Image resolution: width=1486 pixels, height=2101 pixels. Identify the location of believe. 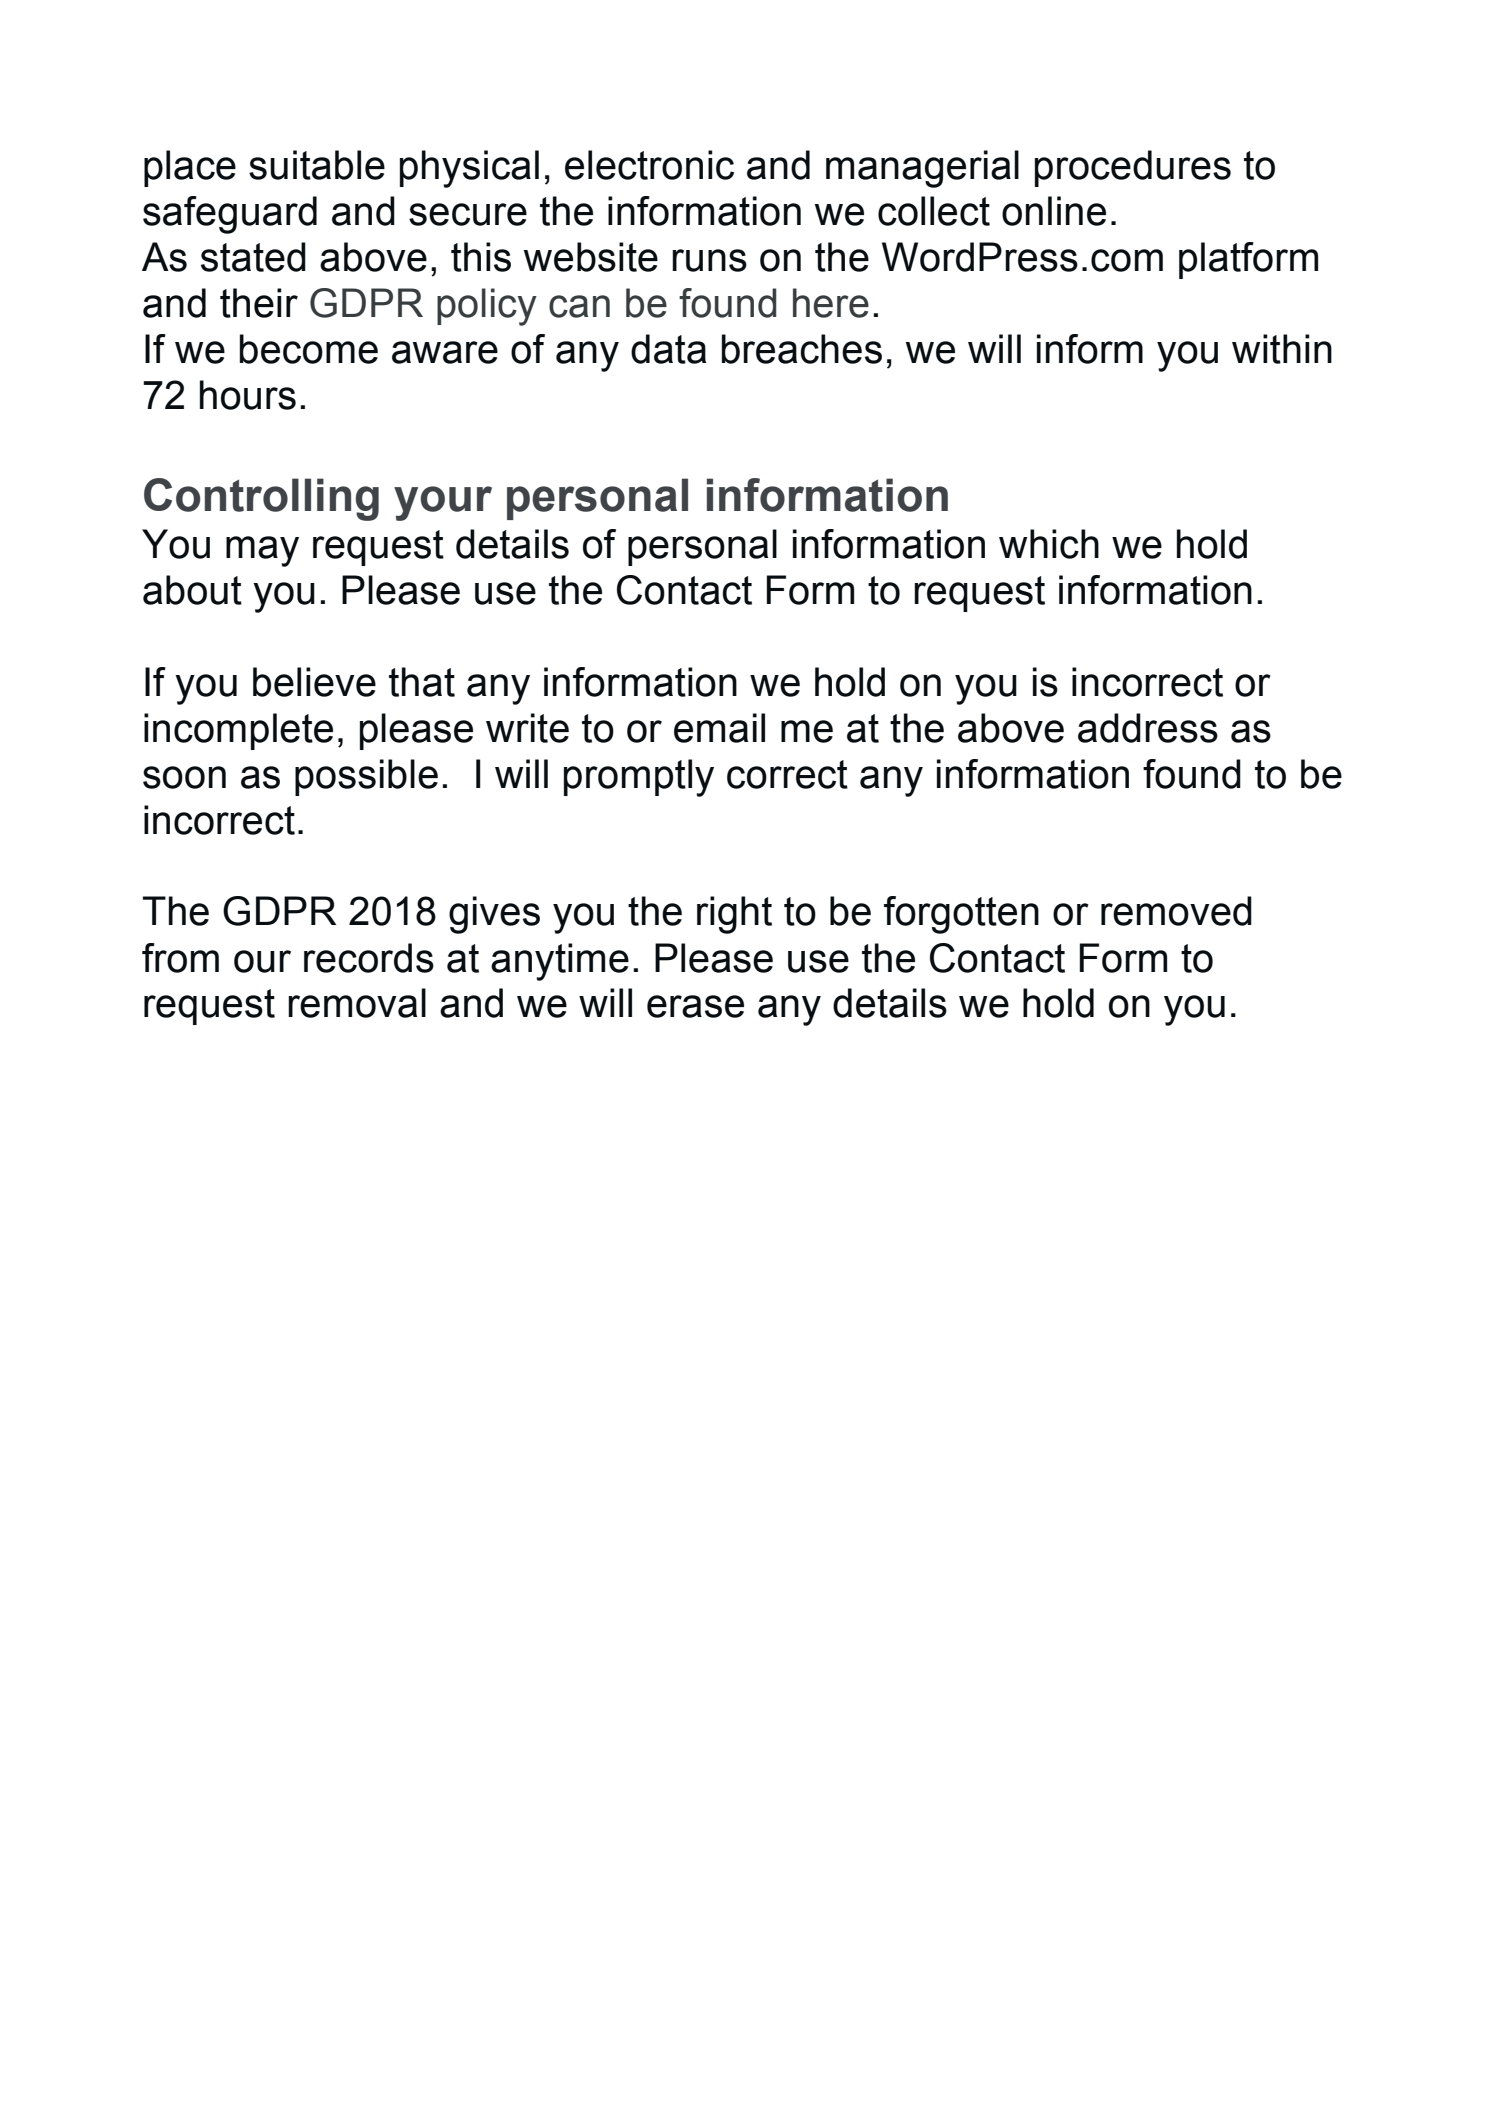
(314, 682).
